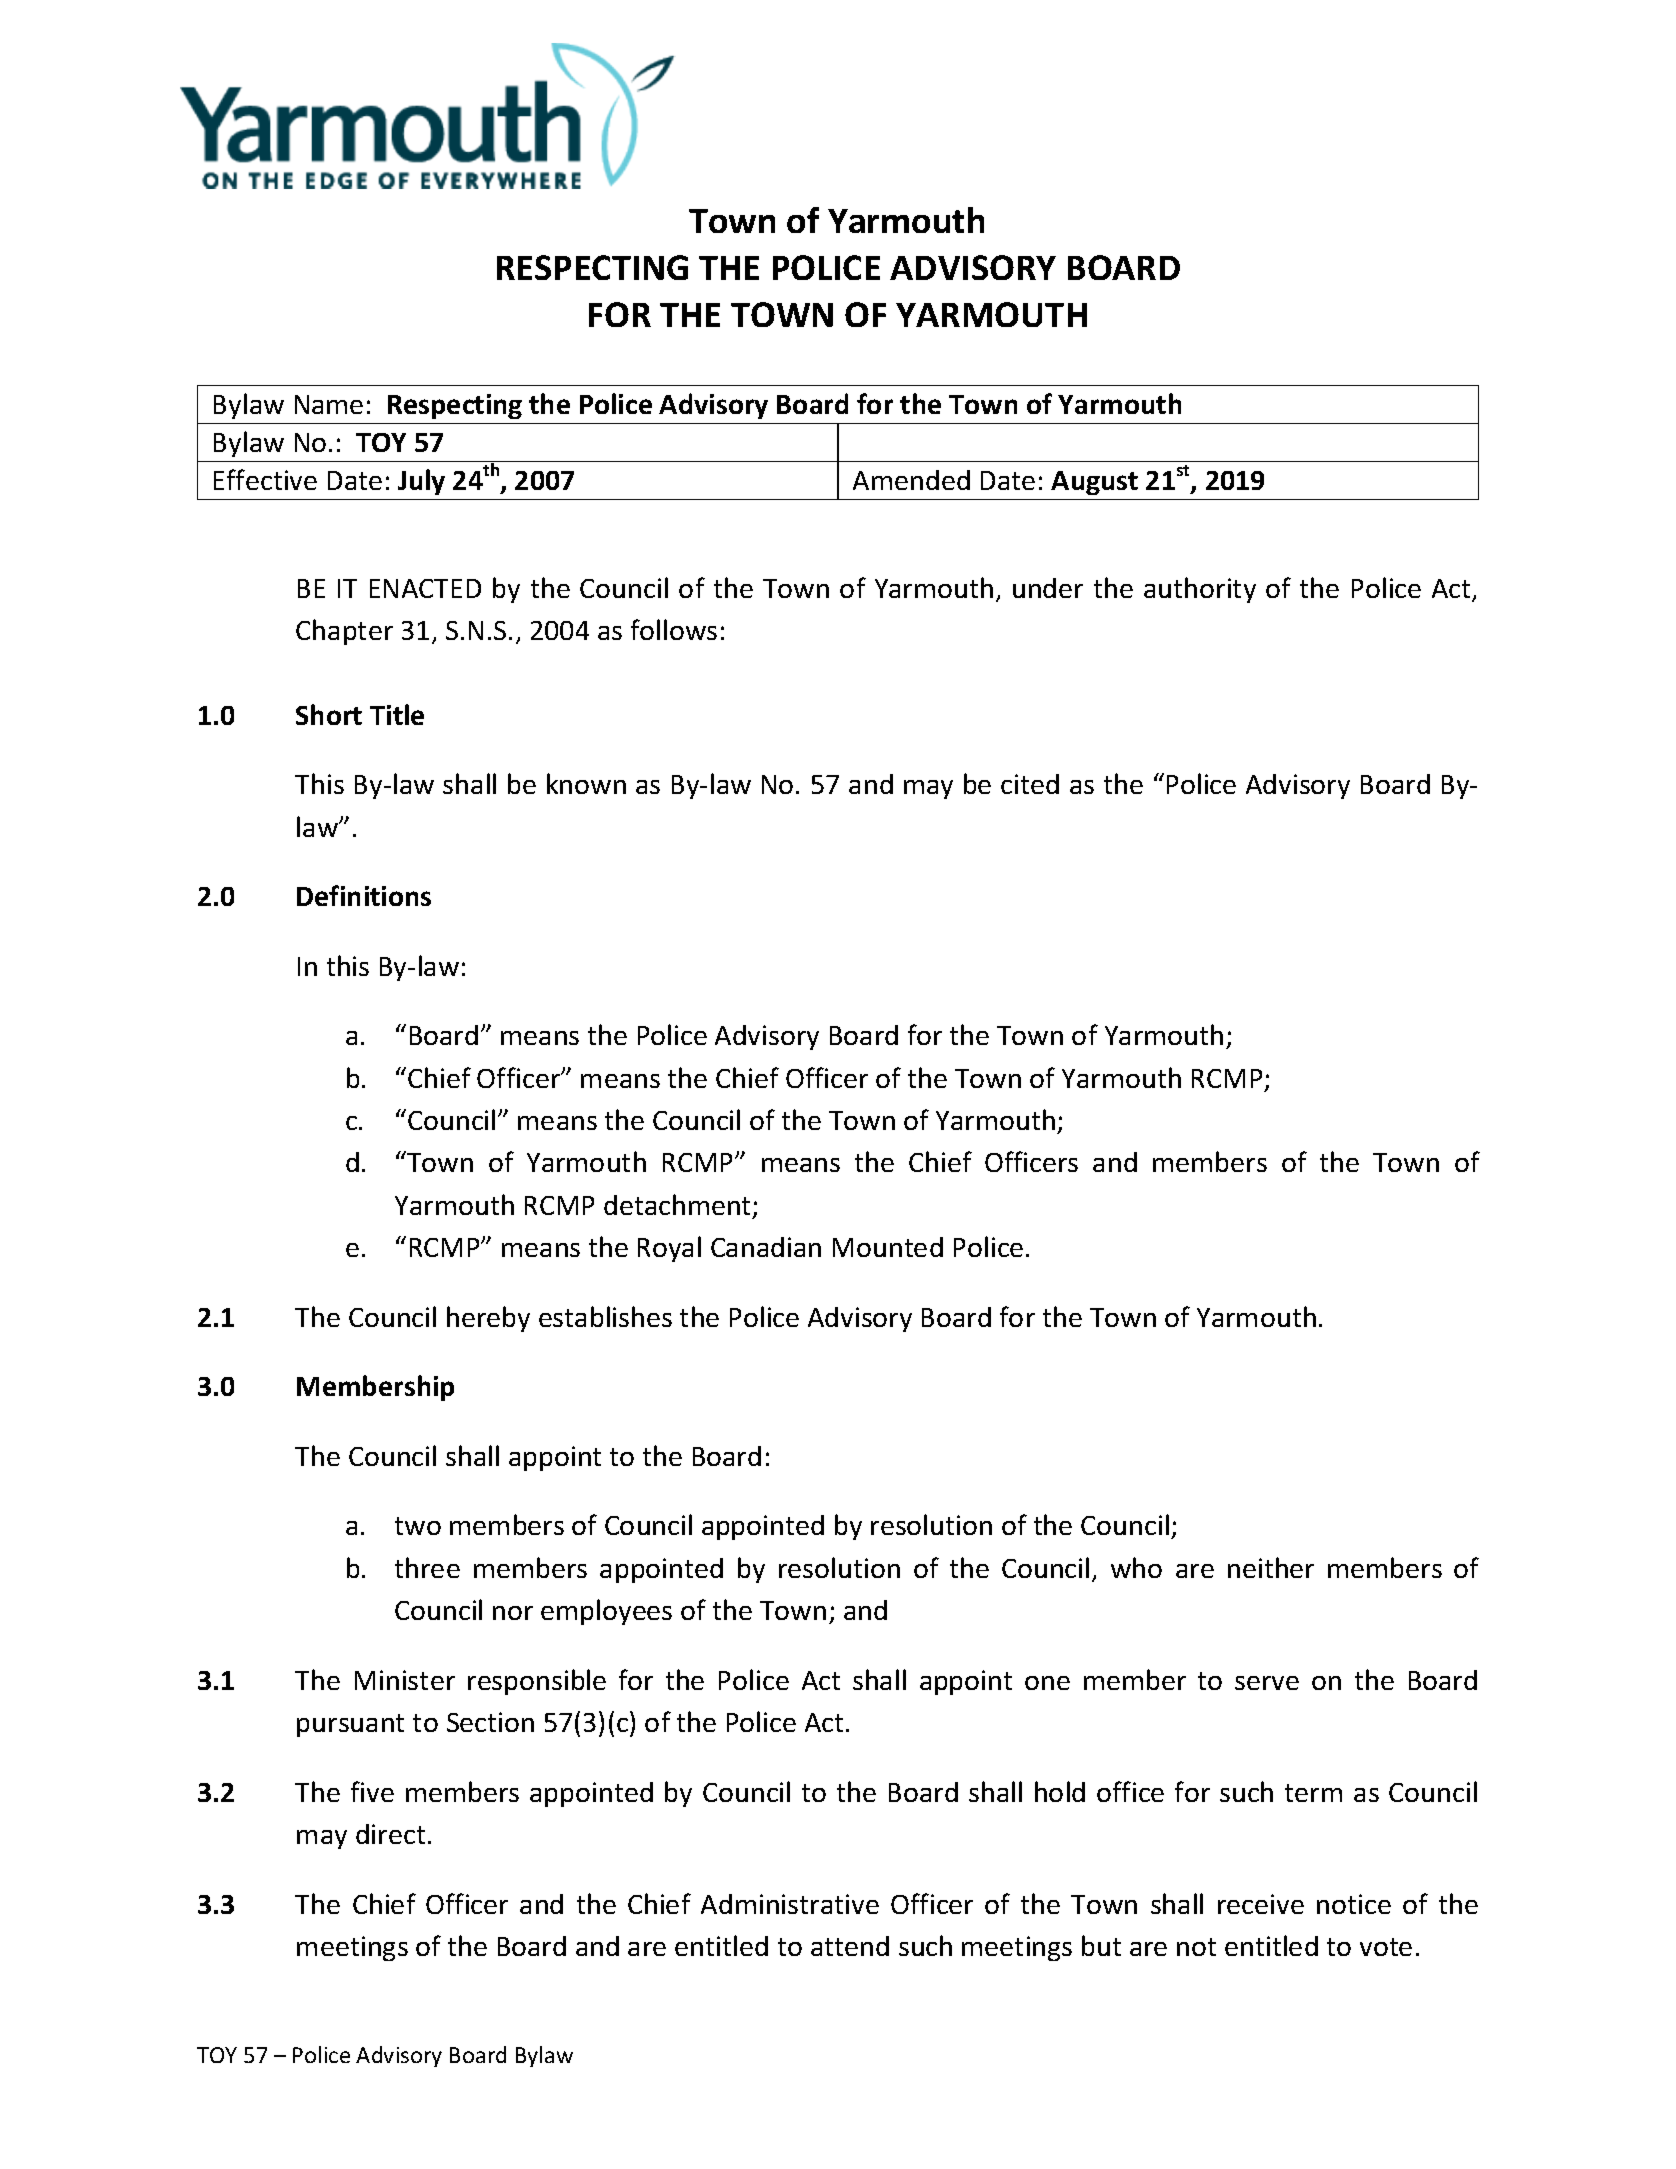  Describe the element at coordinates (1030, 784) in the page. I see `cited` at that location.
